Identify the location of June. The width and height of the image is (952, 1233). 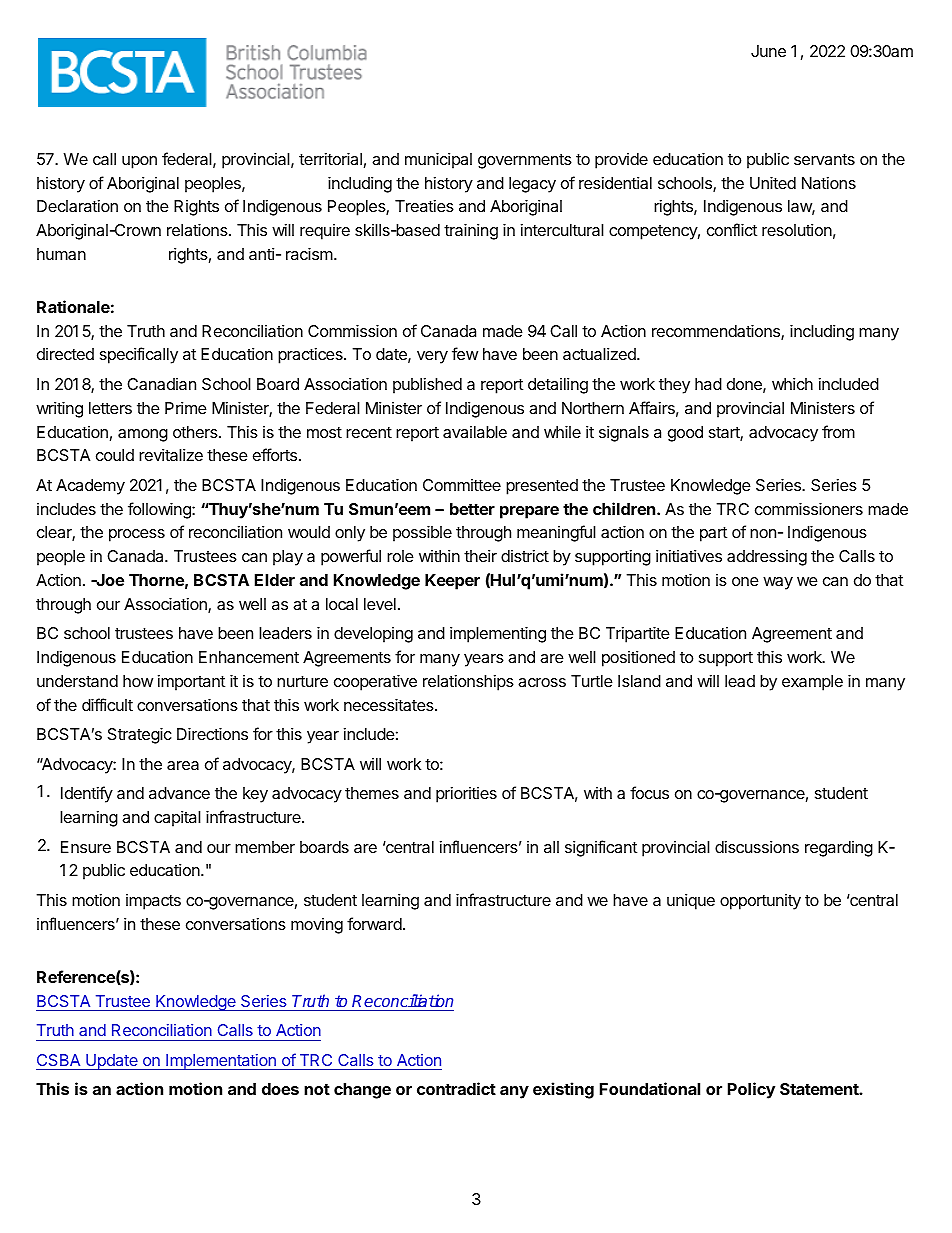
(768, 51).
